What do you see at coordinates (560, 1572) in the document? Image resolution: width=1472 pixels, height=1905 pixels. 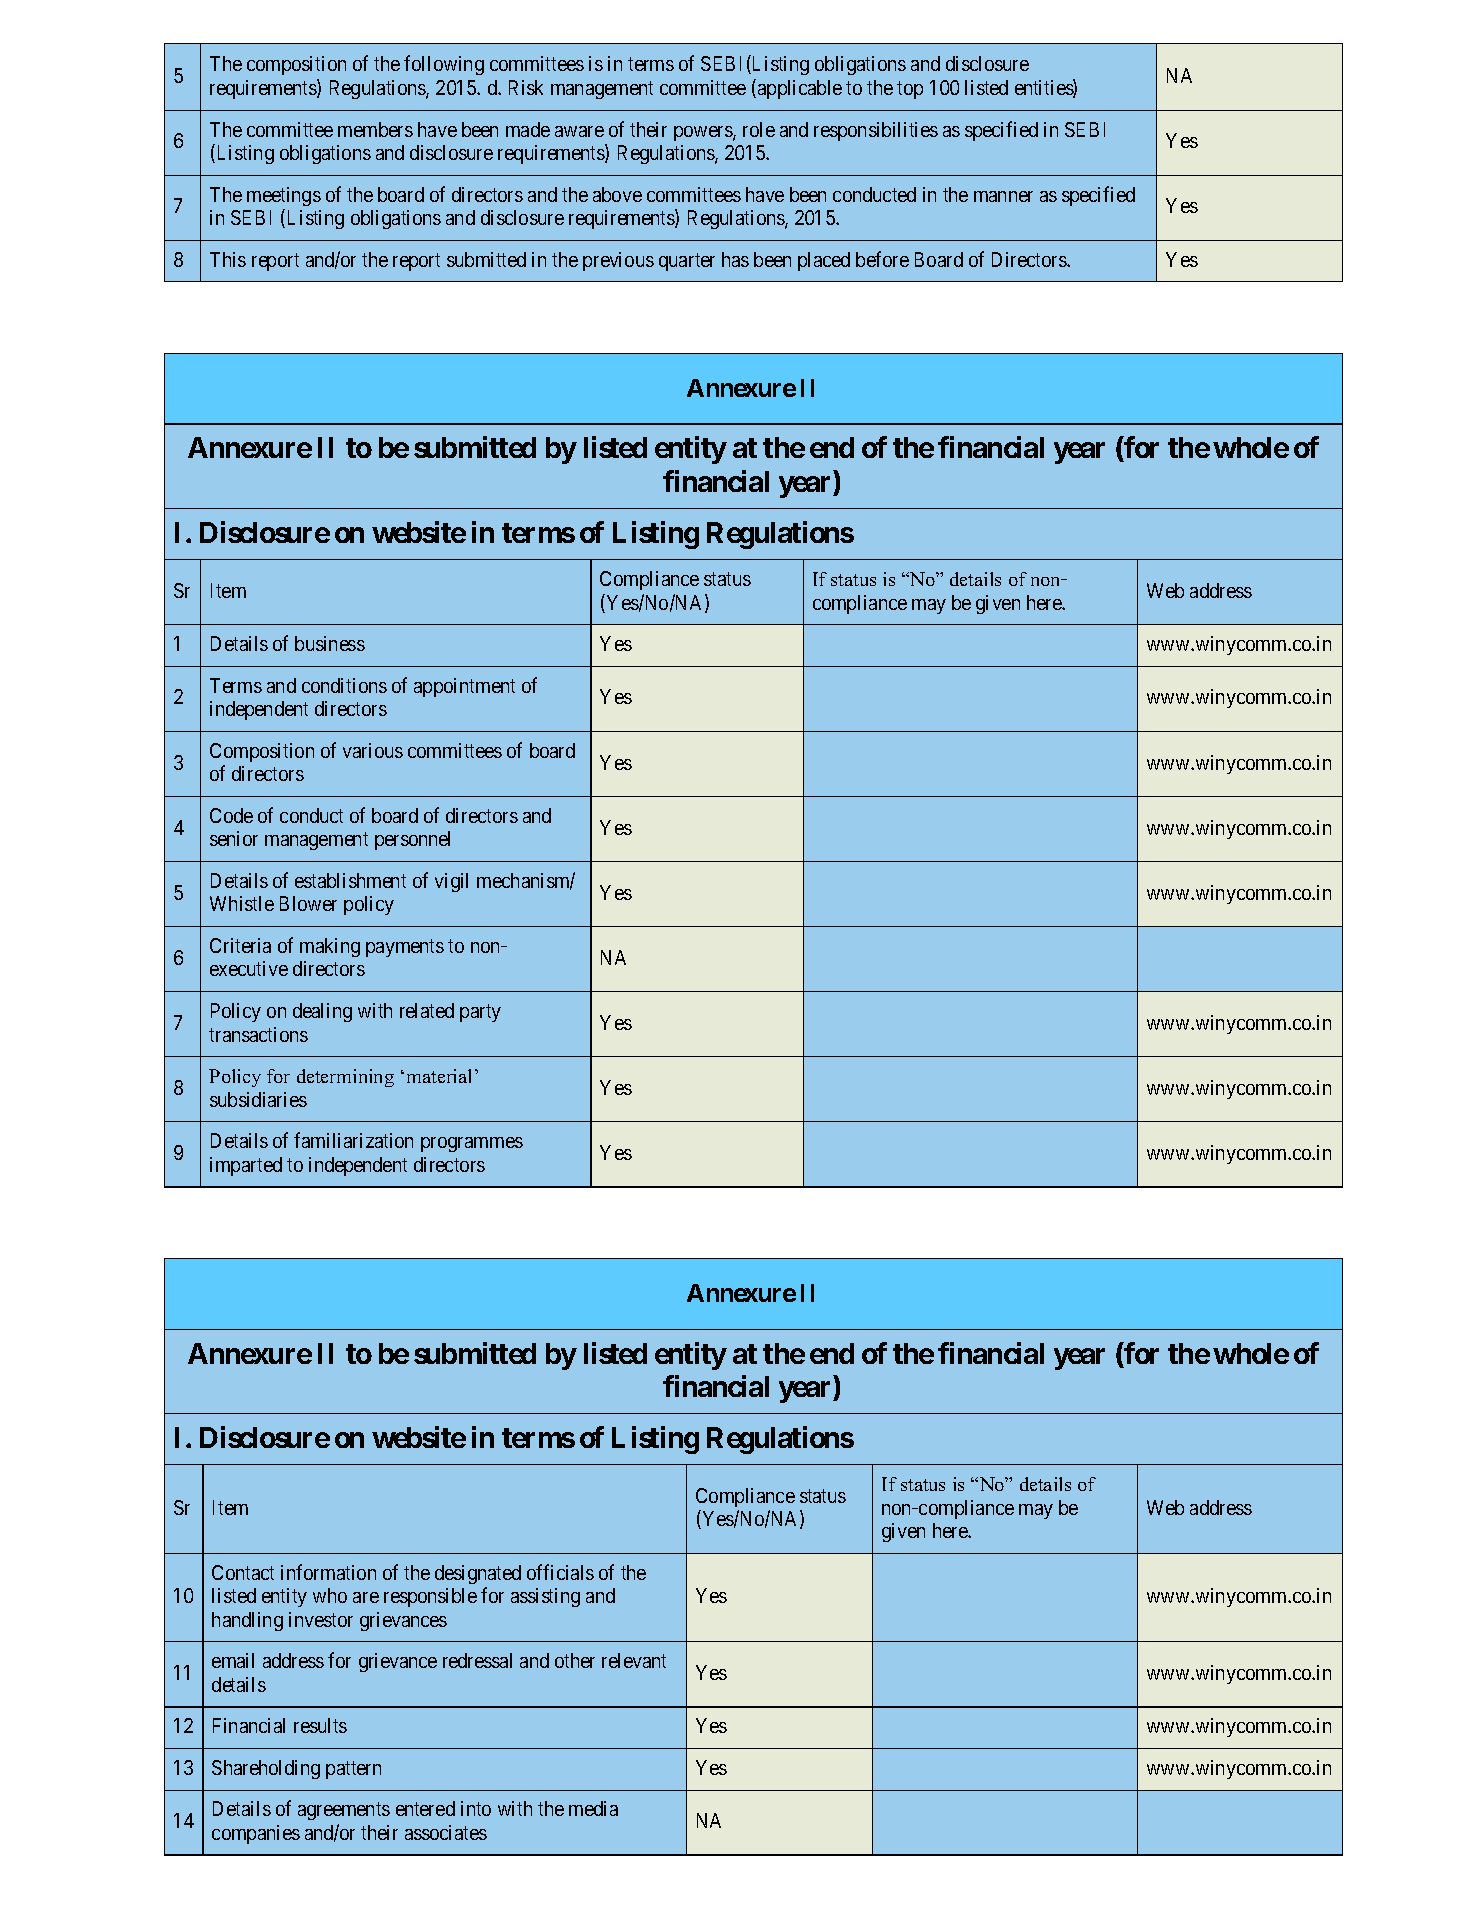 I see `officials` at bounding box center [560, 1572].
